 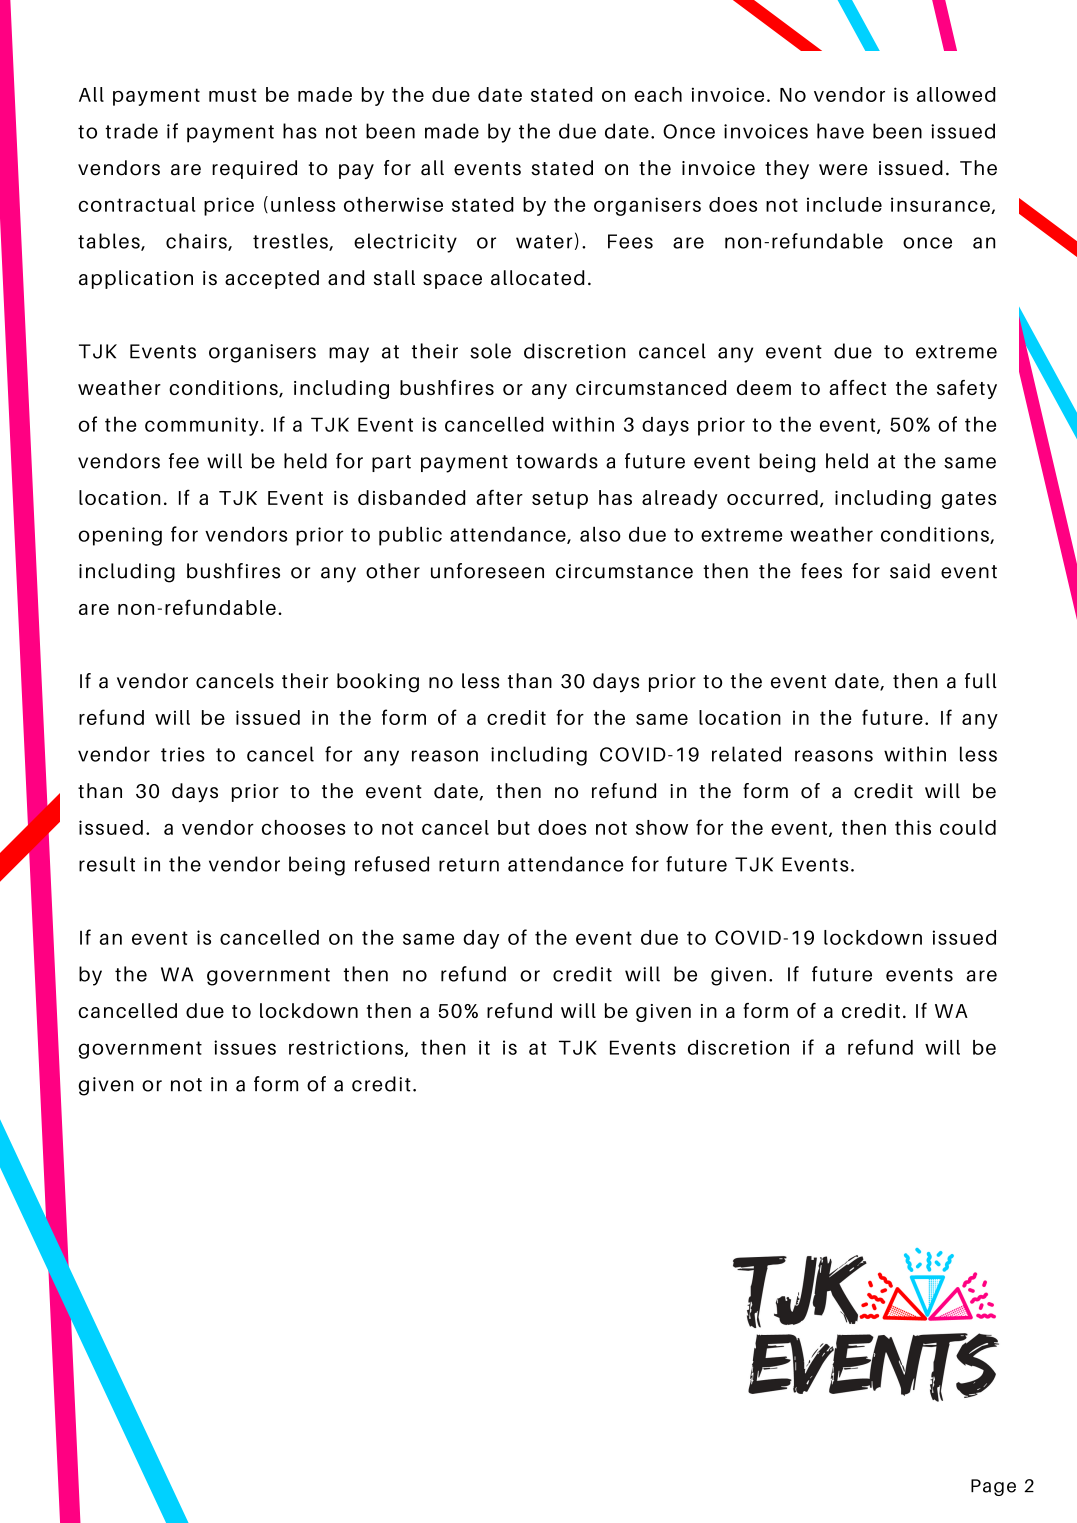 I want to click on issues, so click(x=245, y=1047).
